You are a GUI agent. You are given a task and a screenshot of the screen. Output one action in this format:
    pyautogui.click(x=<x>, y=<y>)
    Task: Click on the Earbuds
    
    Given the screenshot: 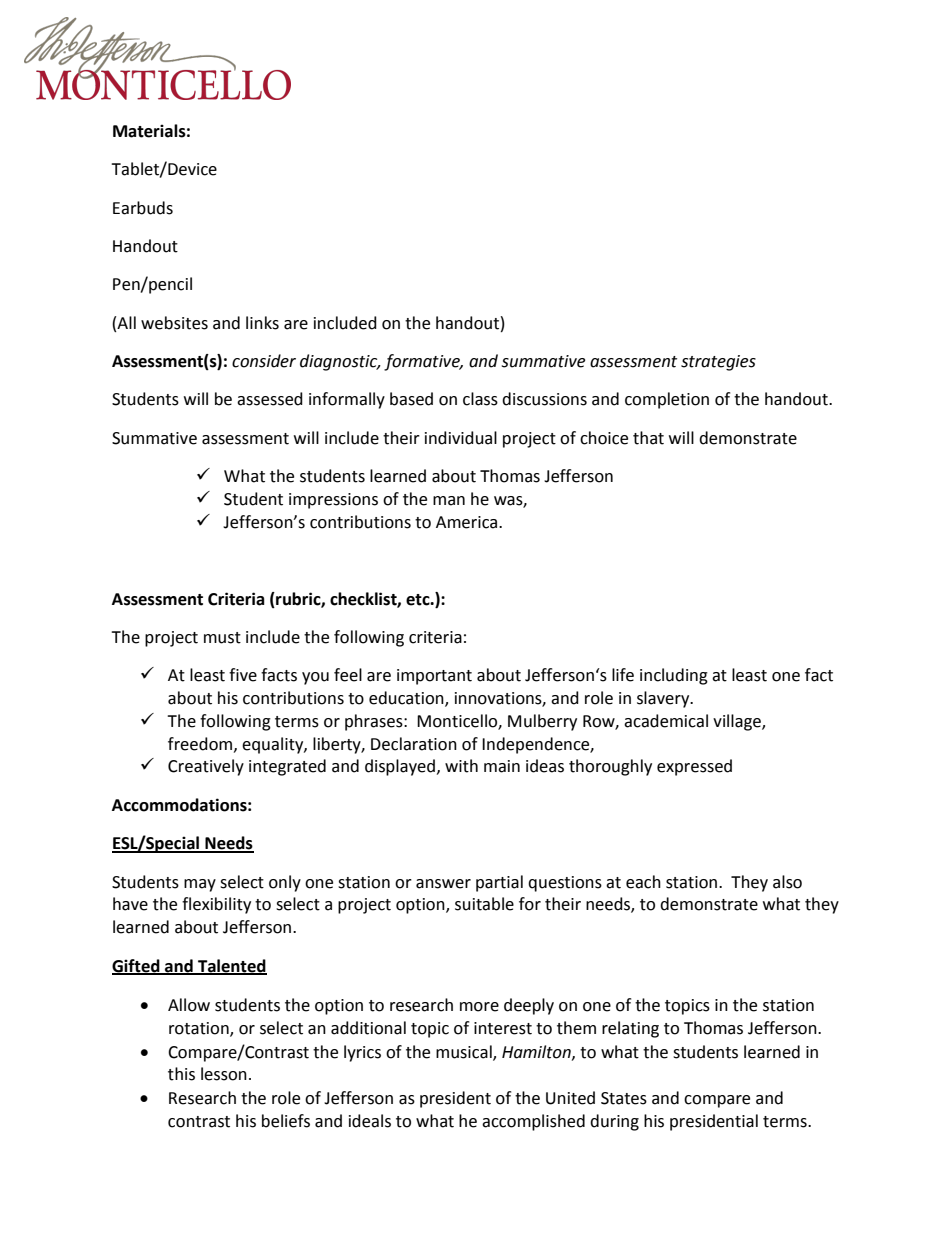 What is the action you would take?
    pyautogui.click(x=143, y=208)
